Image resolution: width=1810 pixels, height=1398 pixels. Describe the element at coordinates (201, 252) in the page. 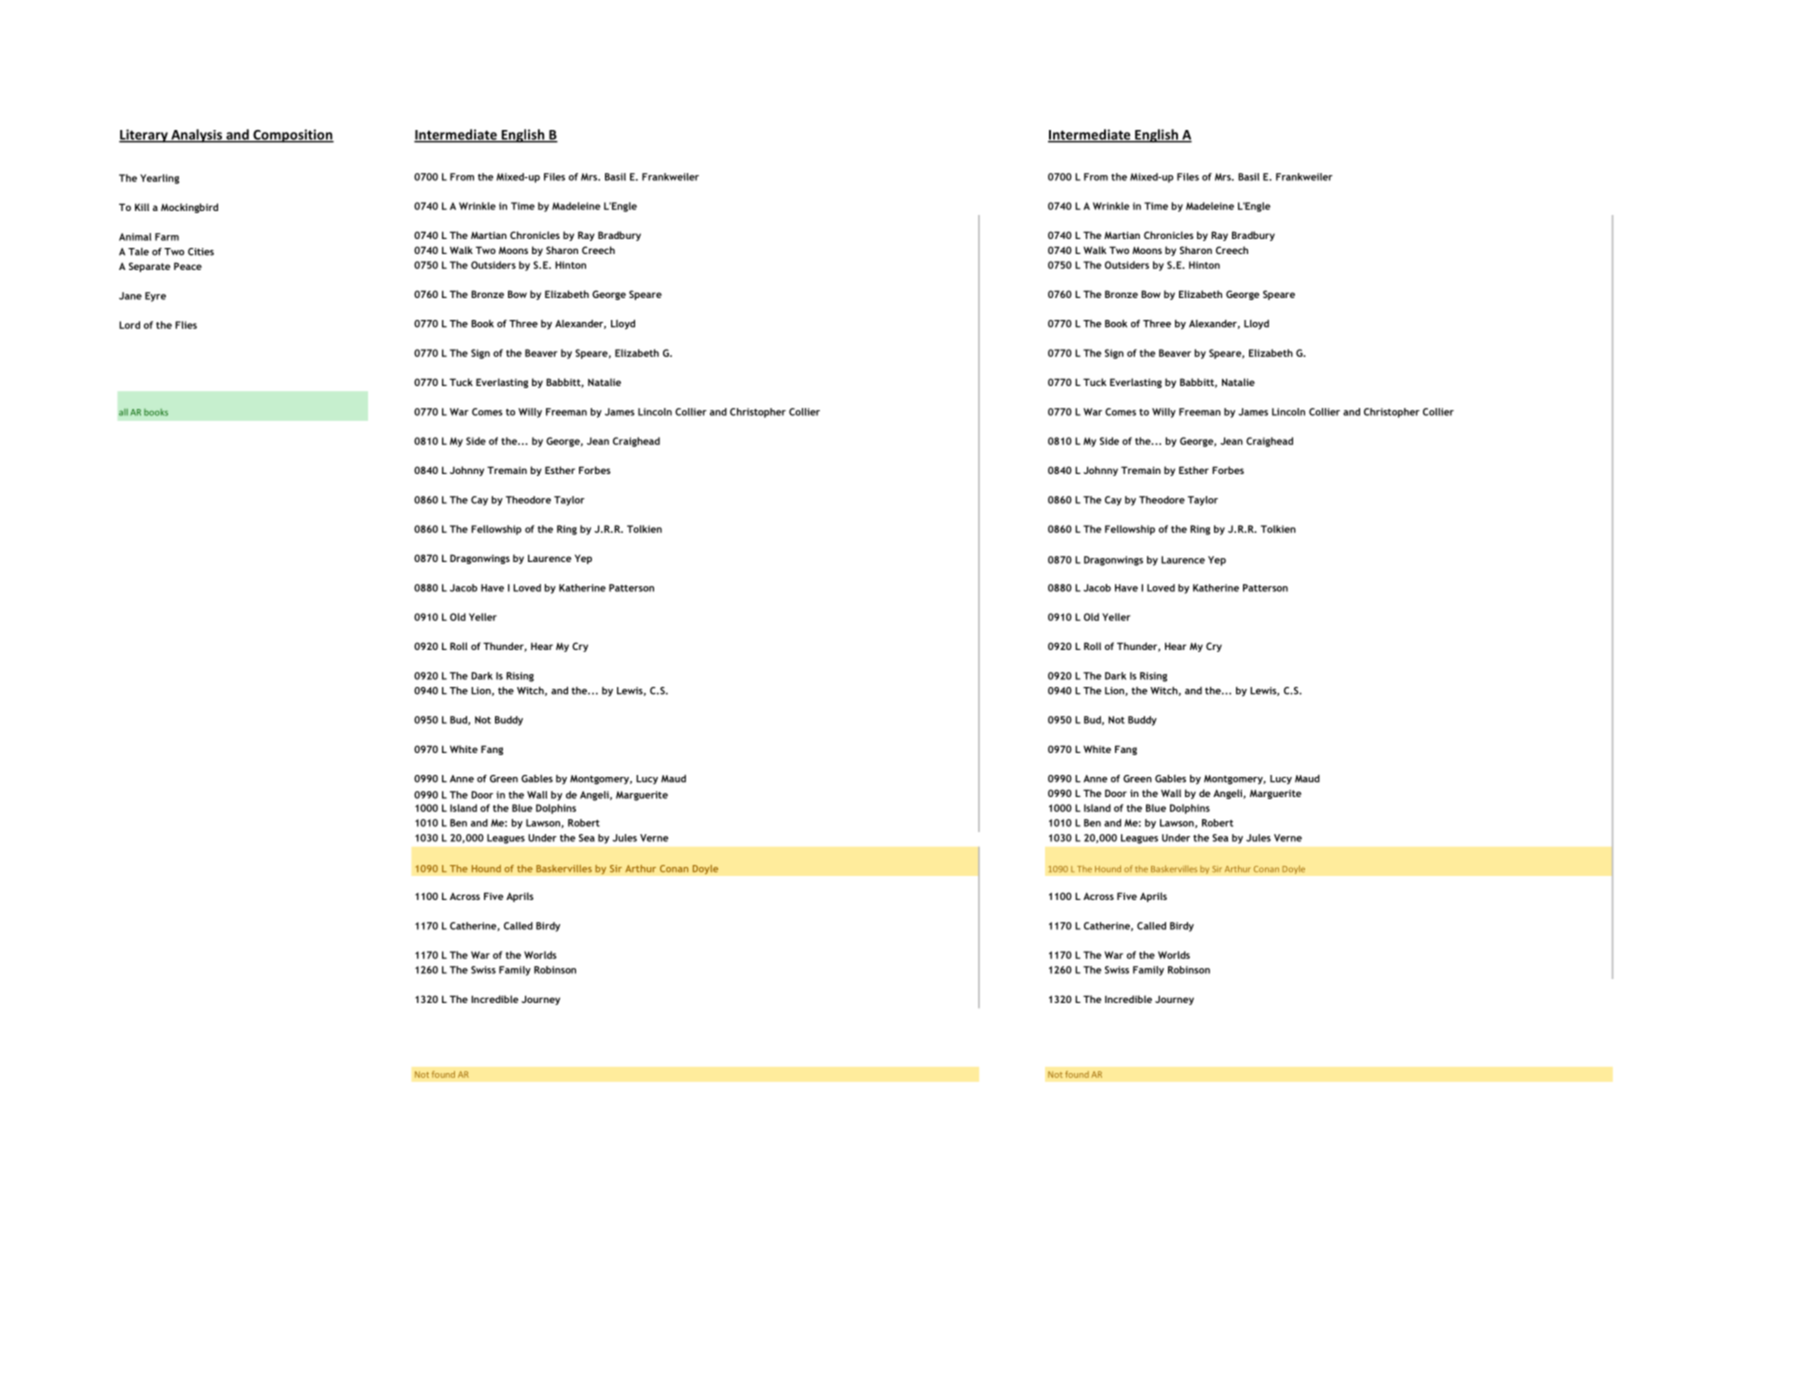

I see `Cities` at that location.
